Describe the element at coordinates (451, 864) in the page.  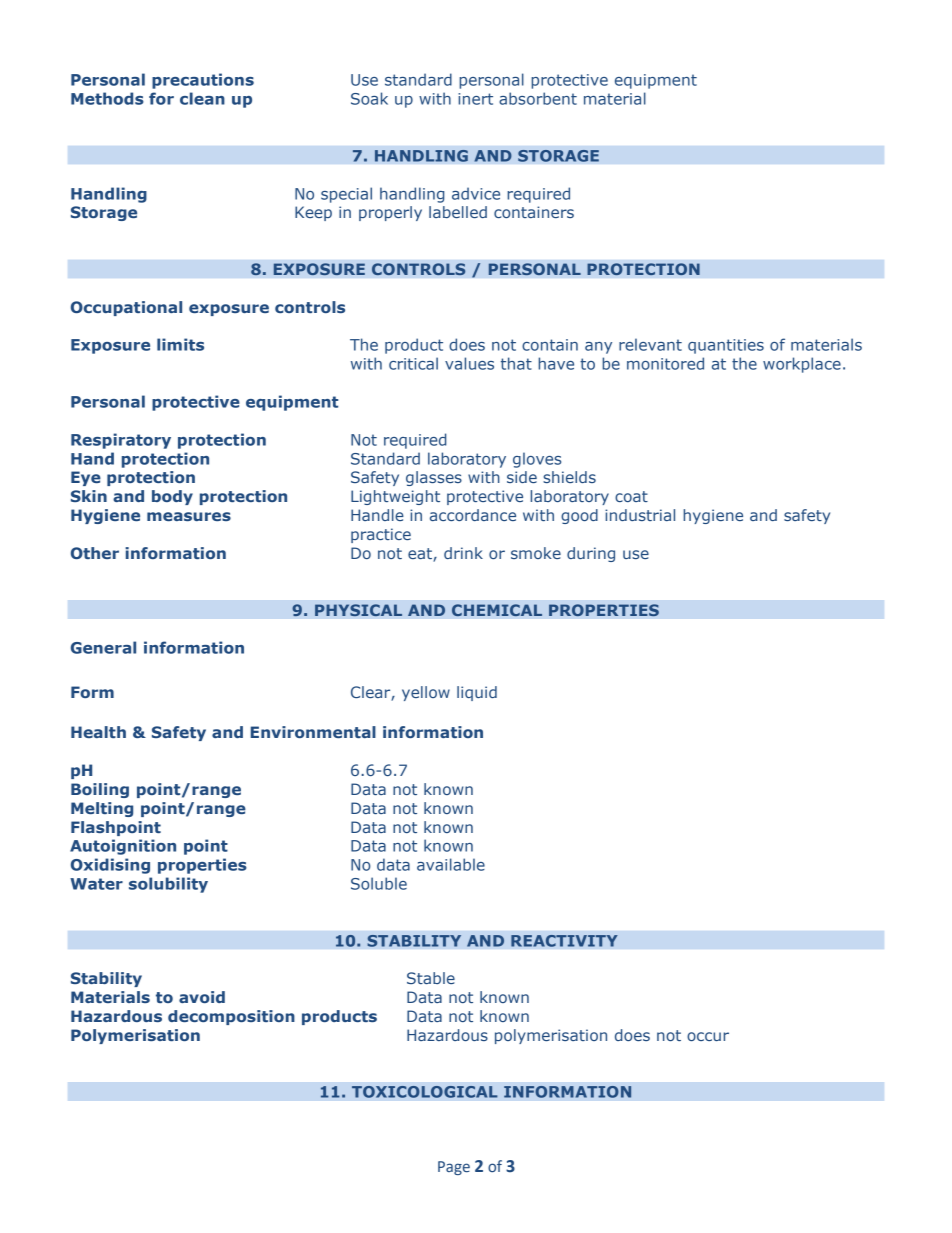
I see `available` at that location.
